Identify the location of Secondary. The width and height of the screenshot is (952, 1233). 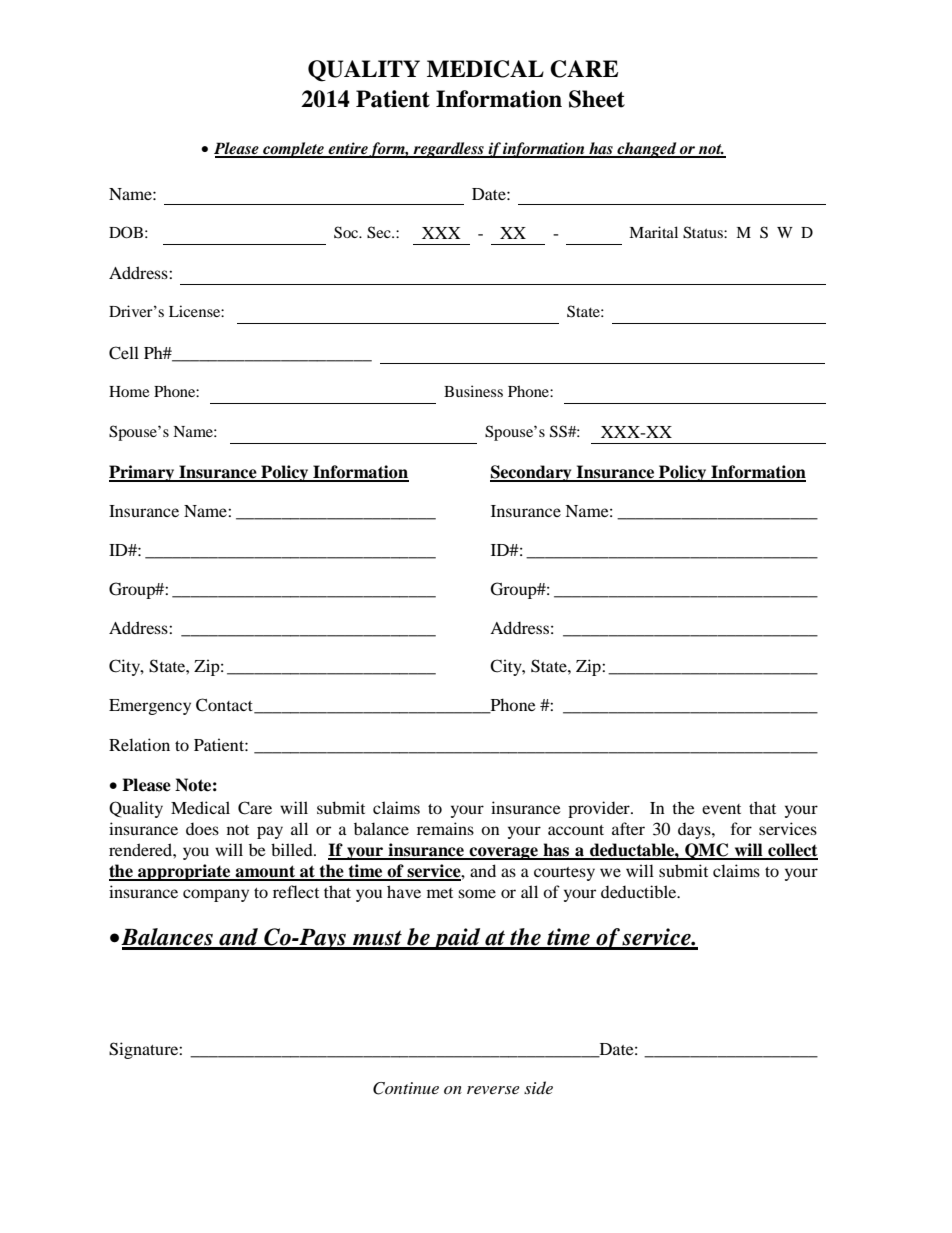
(532, 473).
